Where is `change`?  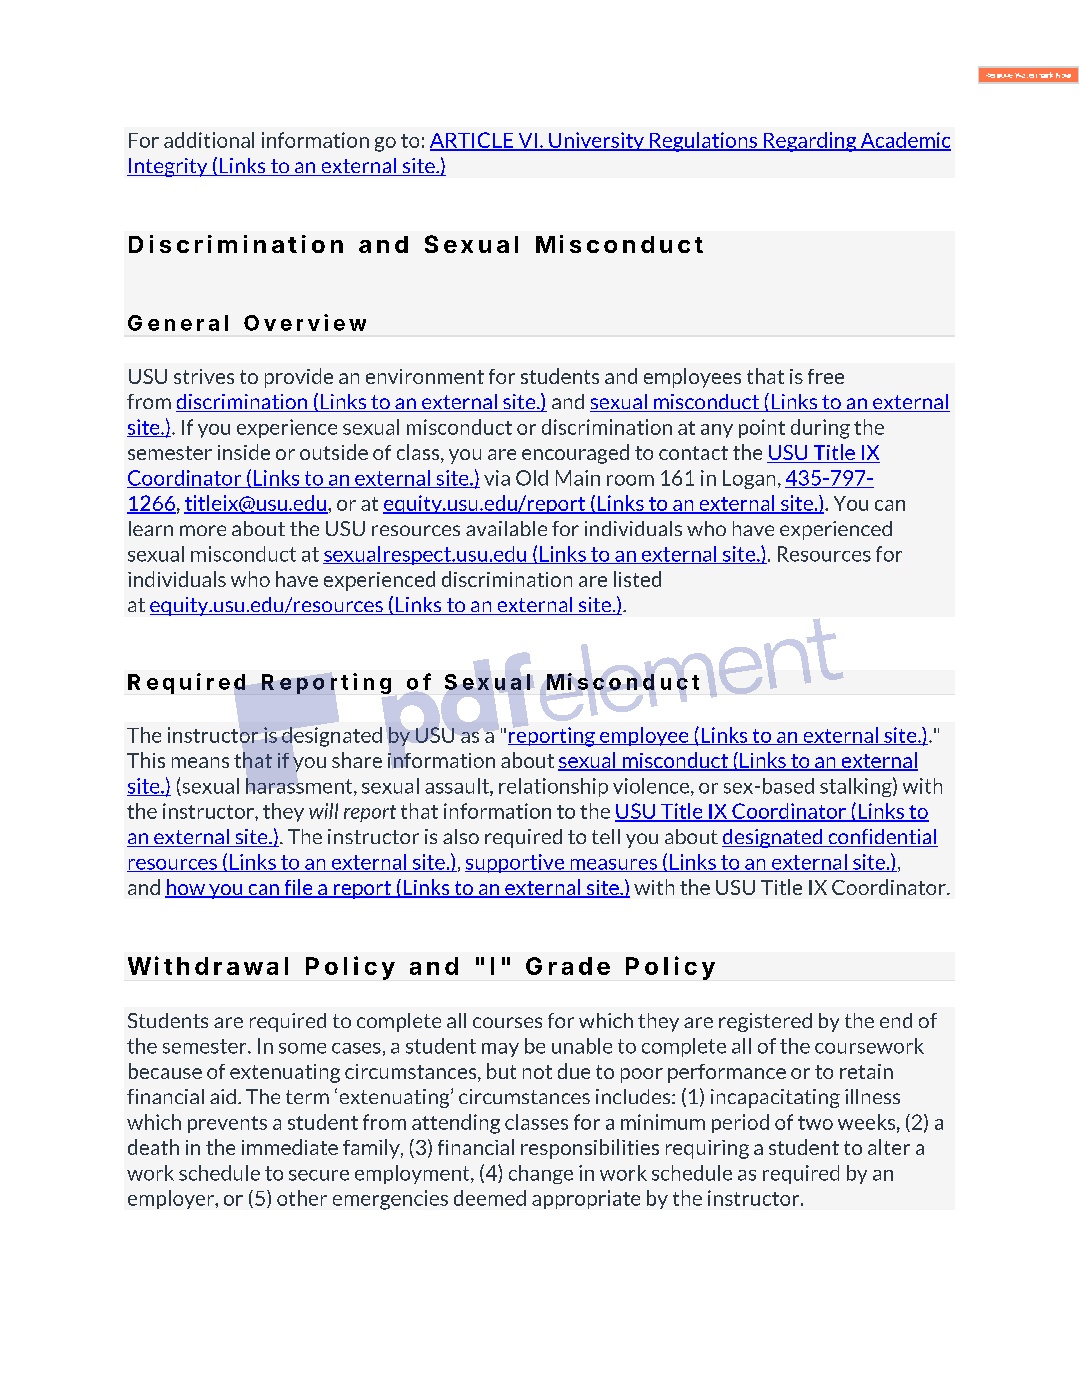 change is located at coordinates (541, 1174).
